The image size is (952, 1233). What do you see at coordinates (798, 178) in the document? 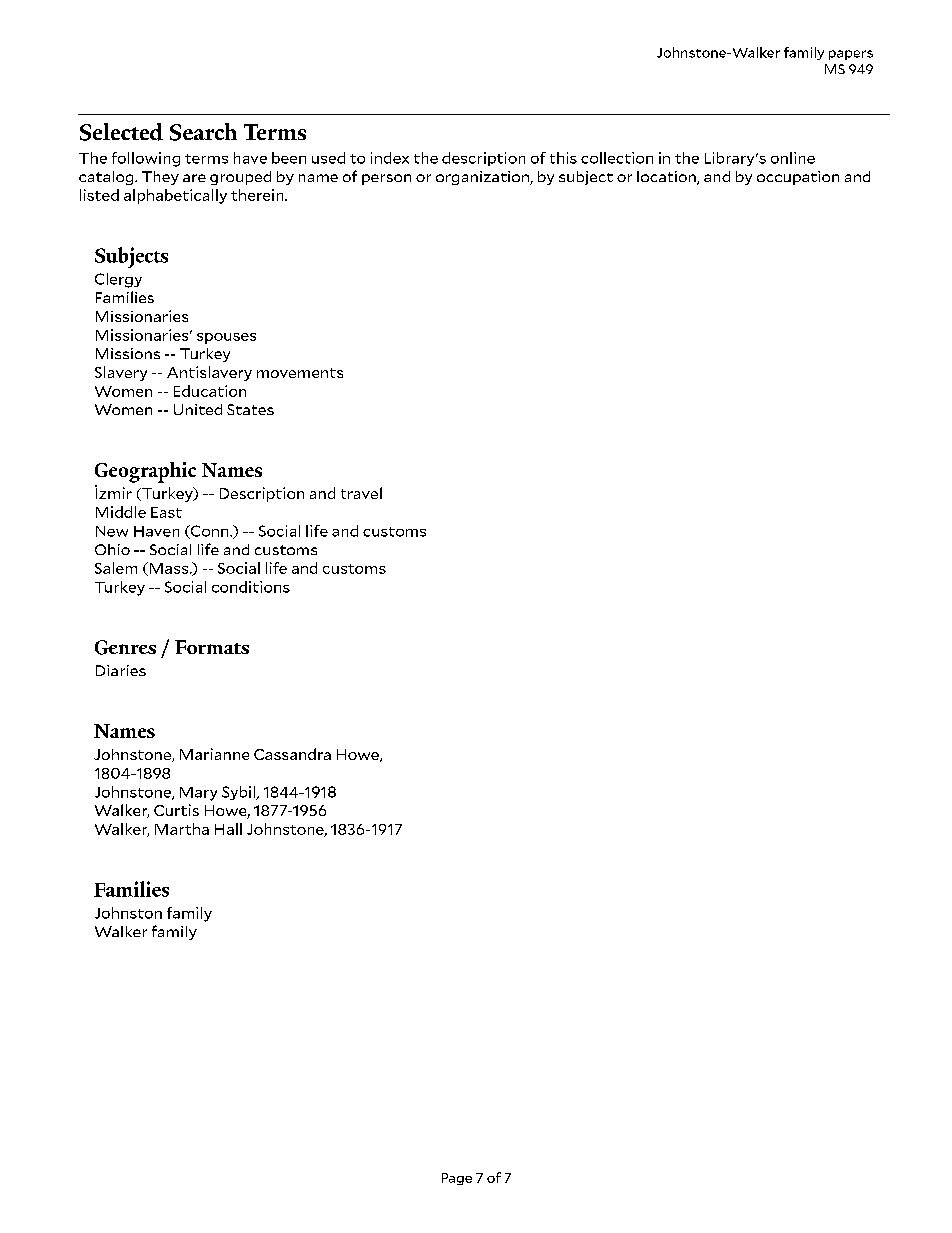
I see `occupation` at bounding box center [798, 178].
